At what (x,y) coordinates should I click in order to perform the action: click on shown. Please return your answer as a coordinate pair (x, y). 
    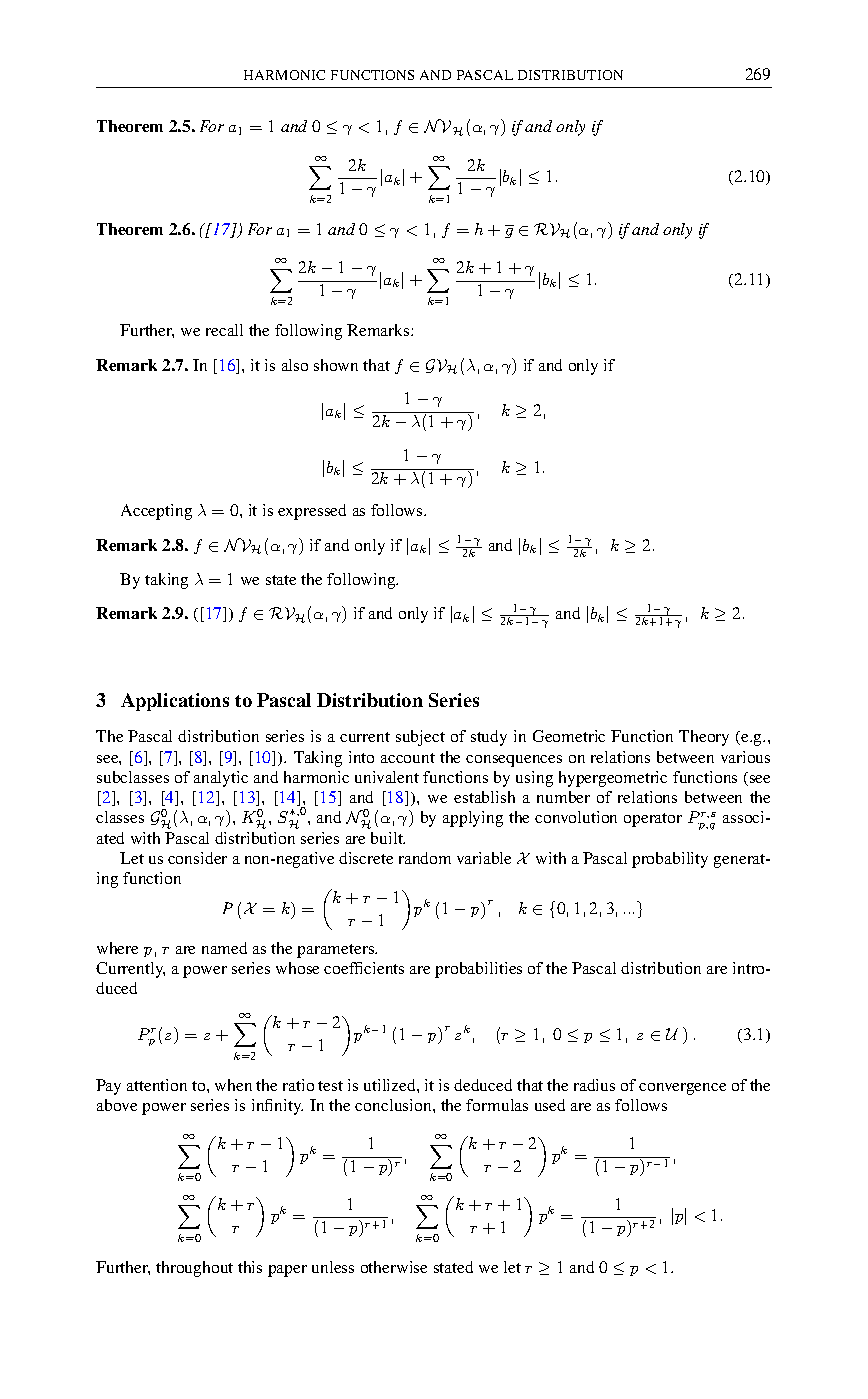
    Looking at the image, I should click on (336, 365).
